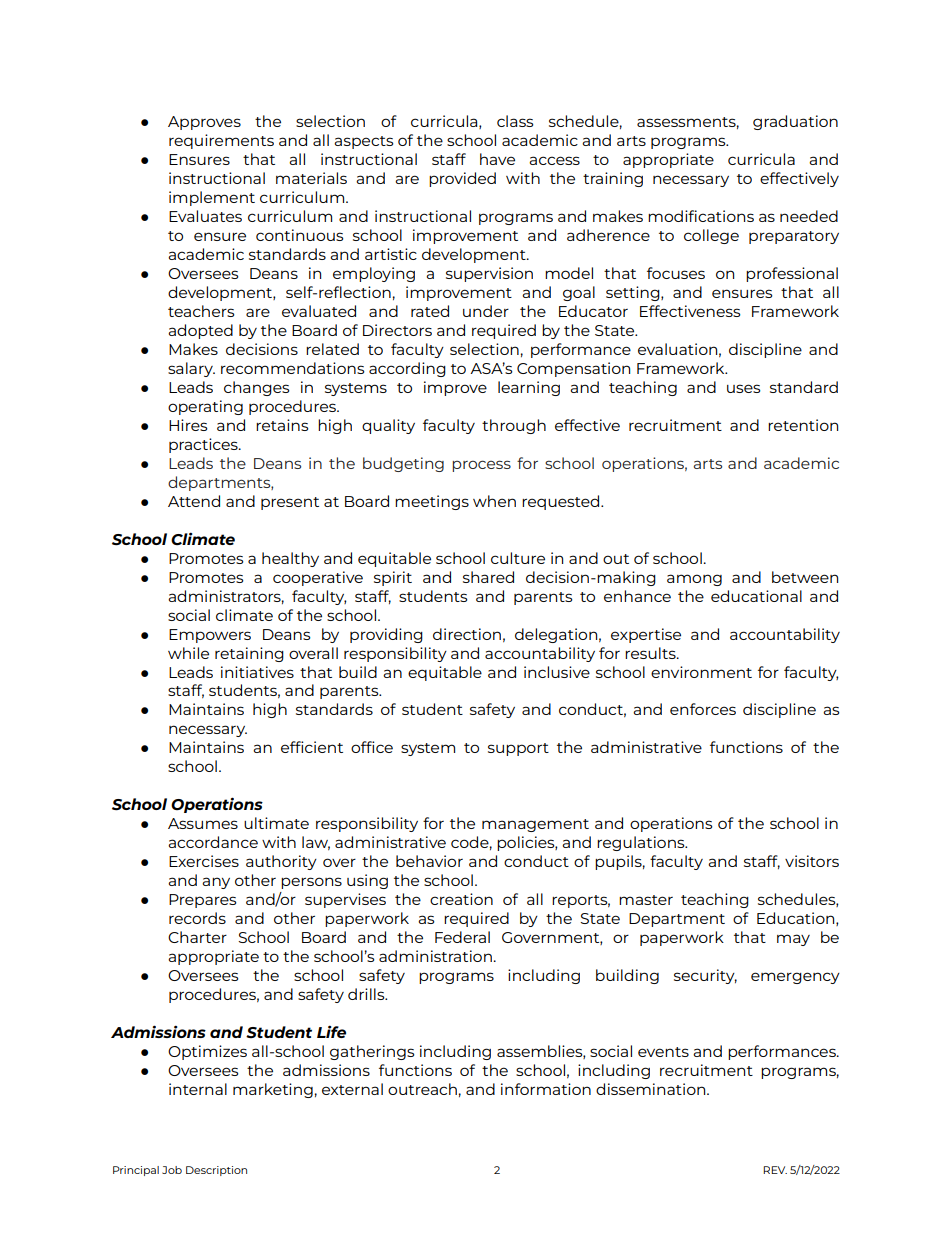 The height and width of the image is (1233, 952). What do you see at coordinates (194, 501) in the image?
I see `Attend` at bounding box center [194, 501].
